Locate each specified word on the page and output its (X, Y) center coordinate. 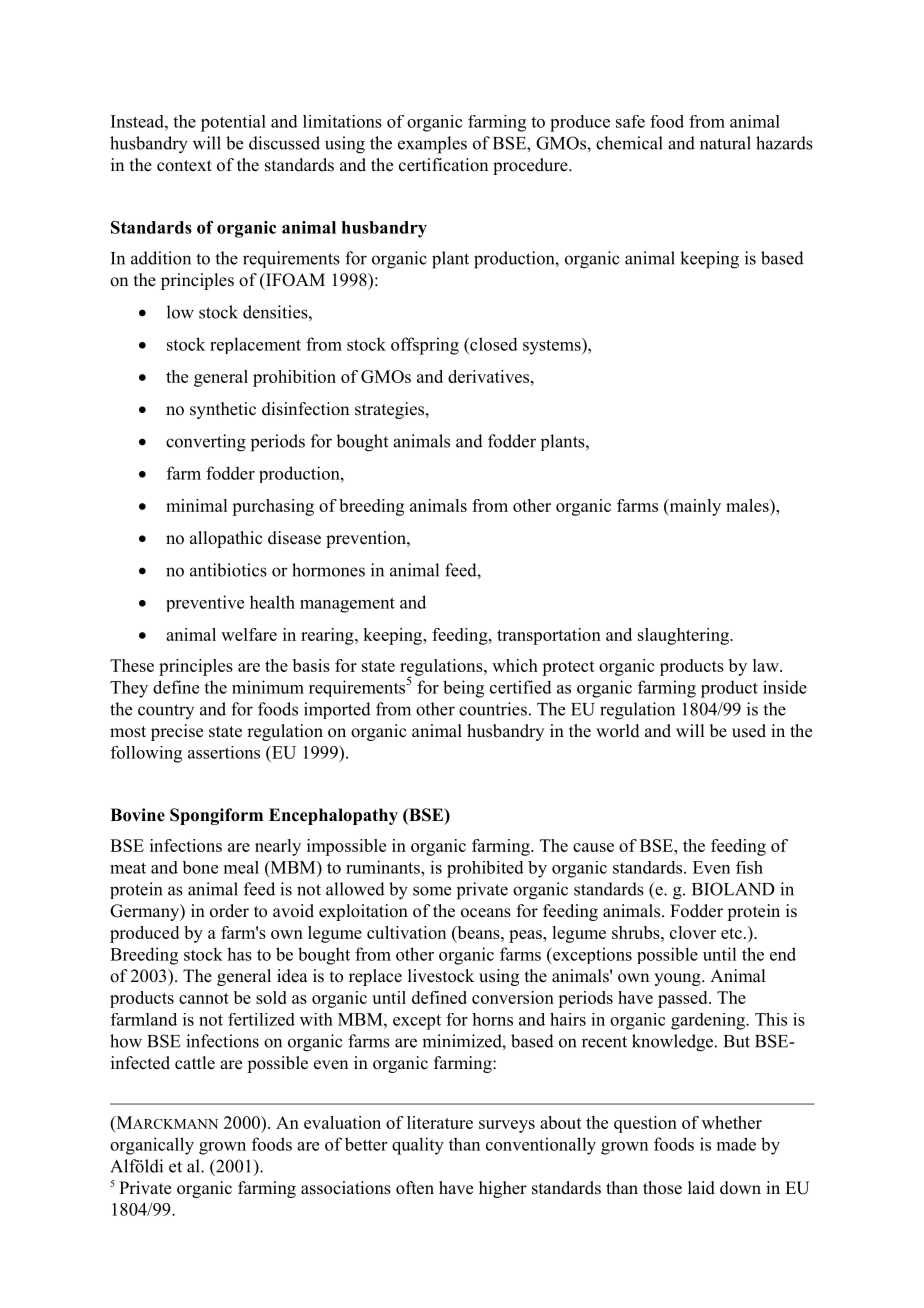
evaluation (342, 1122)
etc (731, 933)
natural (725, 143)
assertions (224, 752)
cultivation (406, 932)
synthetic (223, 410)
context (184, 166)
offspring (425, 346)
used (749, 731)
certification (443, 165)
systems (553, 346)
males (748, 505)
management (347, 605)
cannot (204, 998)
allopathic (226, 539)
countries (493, 709)
